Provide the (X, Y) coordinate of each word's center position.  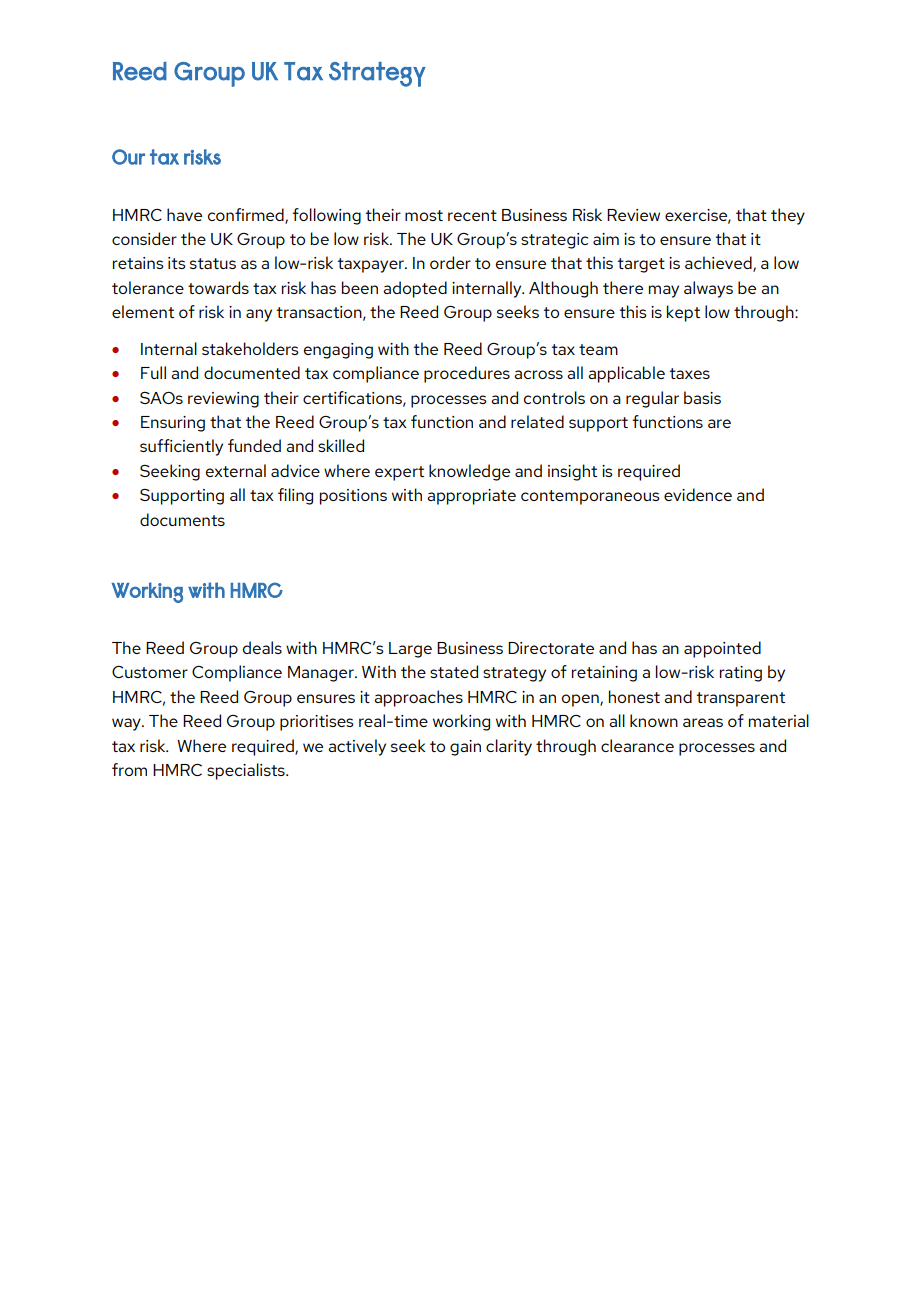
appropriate (471, 497)
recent (472, 215)
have (184, 214)
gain (465, 748)
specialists (247, 771)
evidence (698, 494)
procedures (467, 374)
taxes (690, 373)
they (788, 216)
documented (252, 372)
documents (182, 519)
